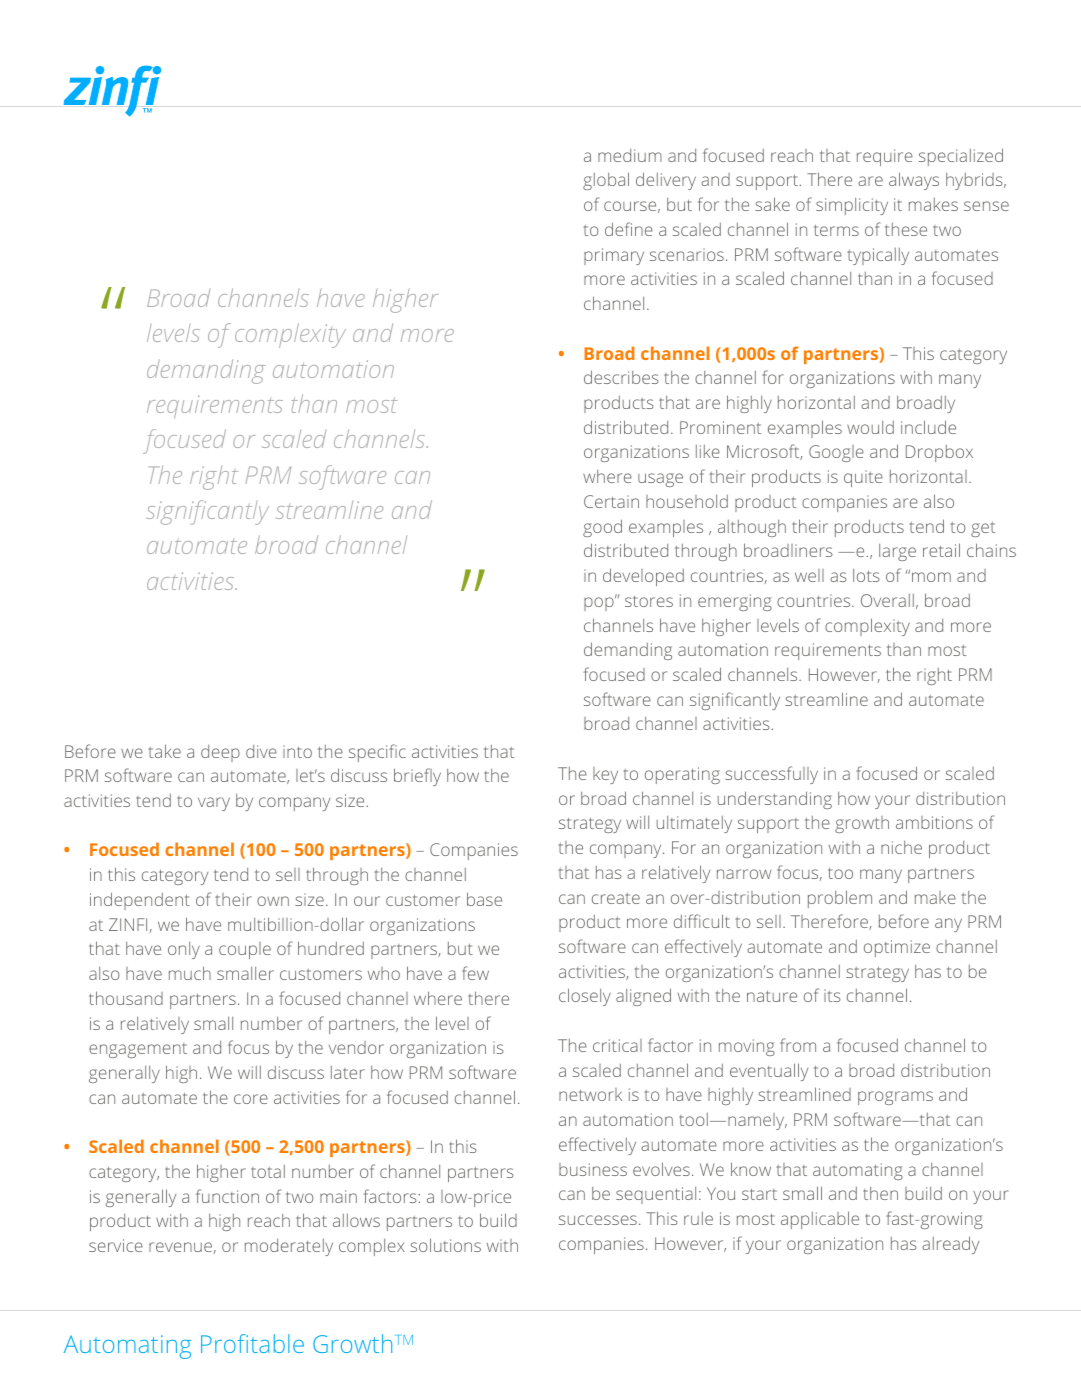  What do you see at coordinates (934, 822) in the screenshot?
I see `ambitions` at bounding box center [934, 822].
